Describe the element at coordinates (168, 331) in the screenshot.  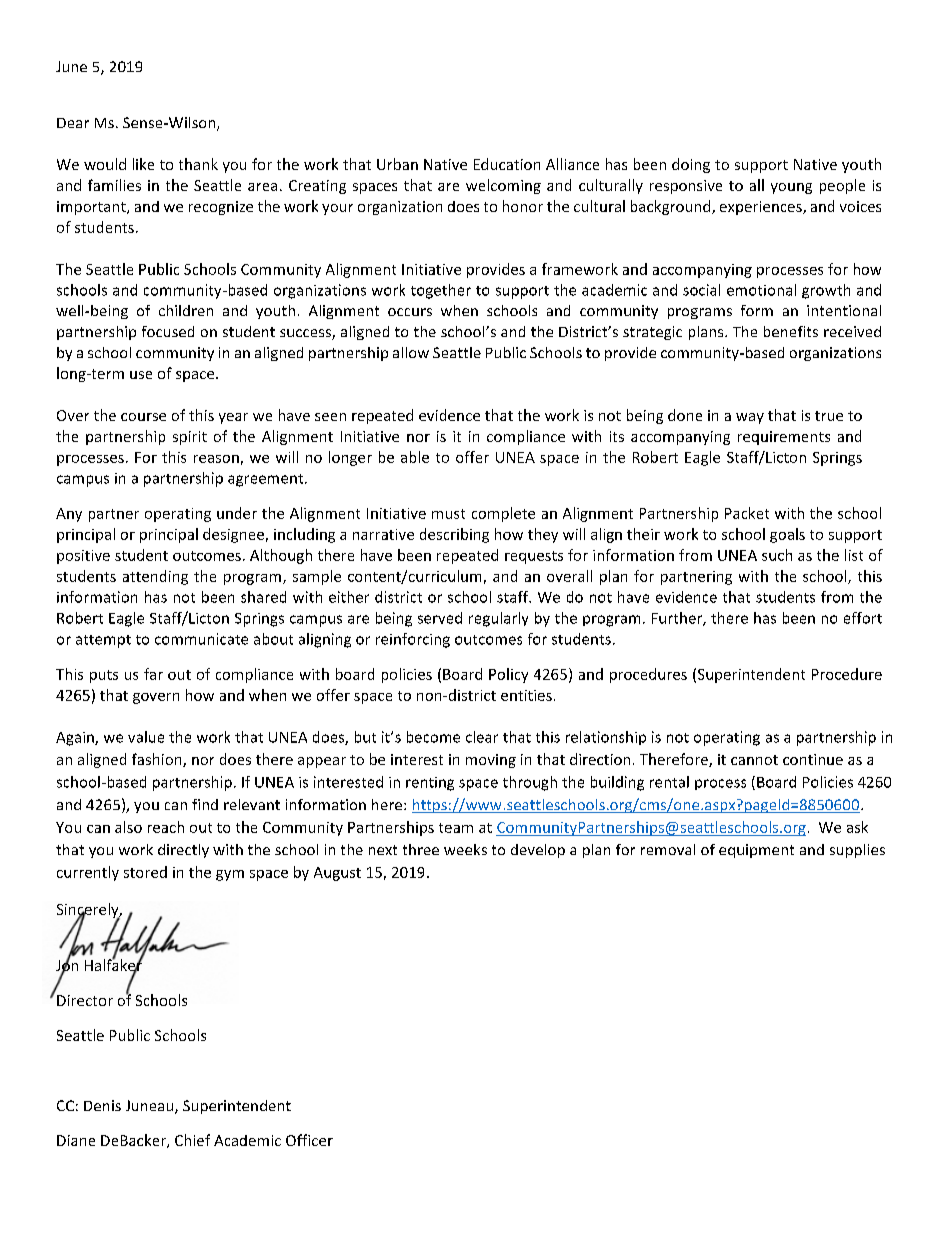
I see `focused` at that location.
